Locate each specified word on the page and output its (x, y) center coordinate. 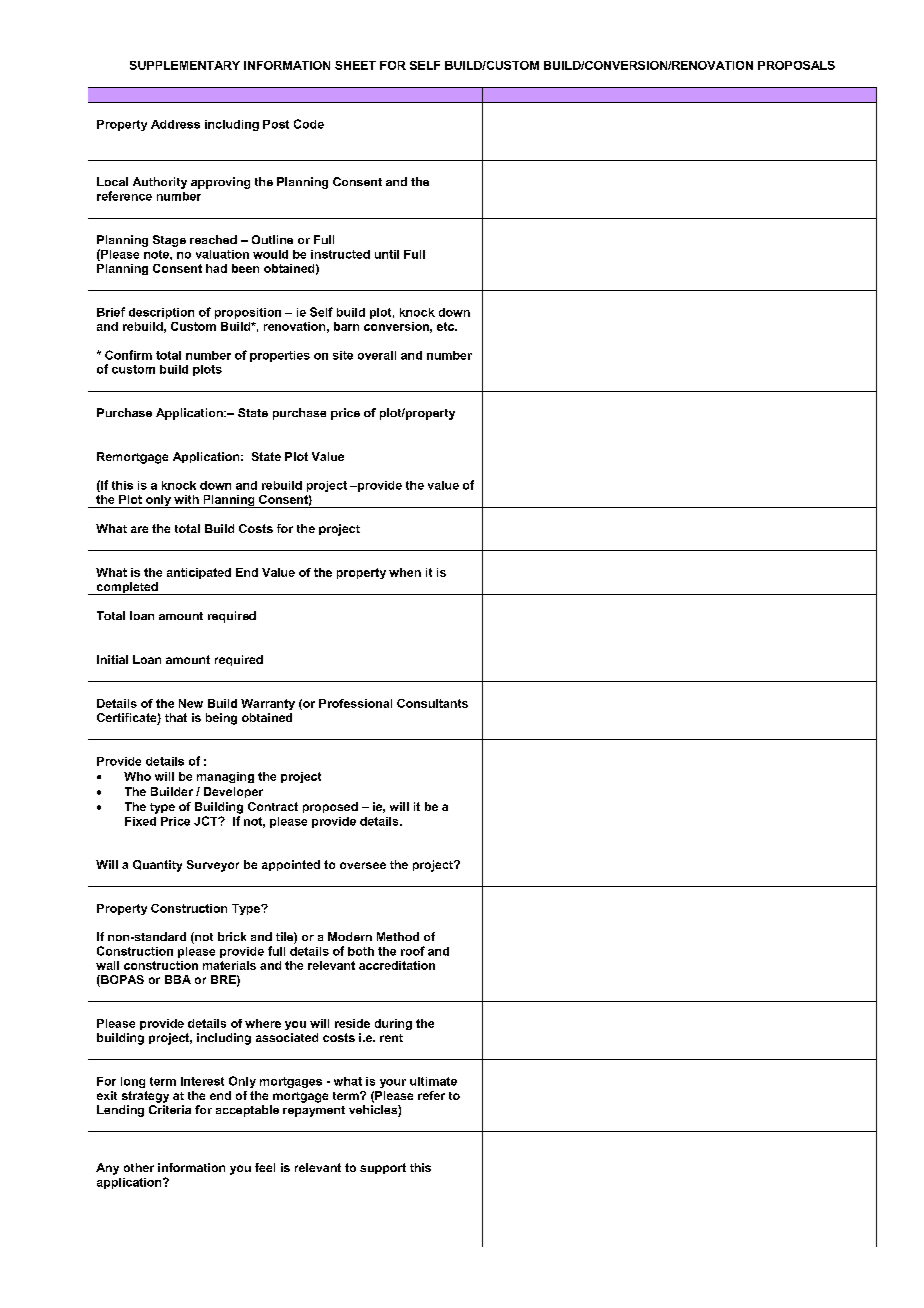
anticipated (199, 573)
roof (413, 951)
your (393, 1083)
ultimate (433, 1081)
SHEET (355, 65)
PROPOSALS (796, 65)
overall (377, 355)
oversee (363, 865)
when (405, 572)
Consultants (432, 703)
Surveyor (213, 866)
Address (175, 124)
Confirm (128, 355)
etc (447, 326)
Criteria (170, 1109)
